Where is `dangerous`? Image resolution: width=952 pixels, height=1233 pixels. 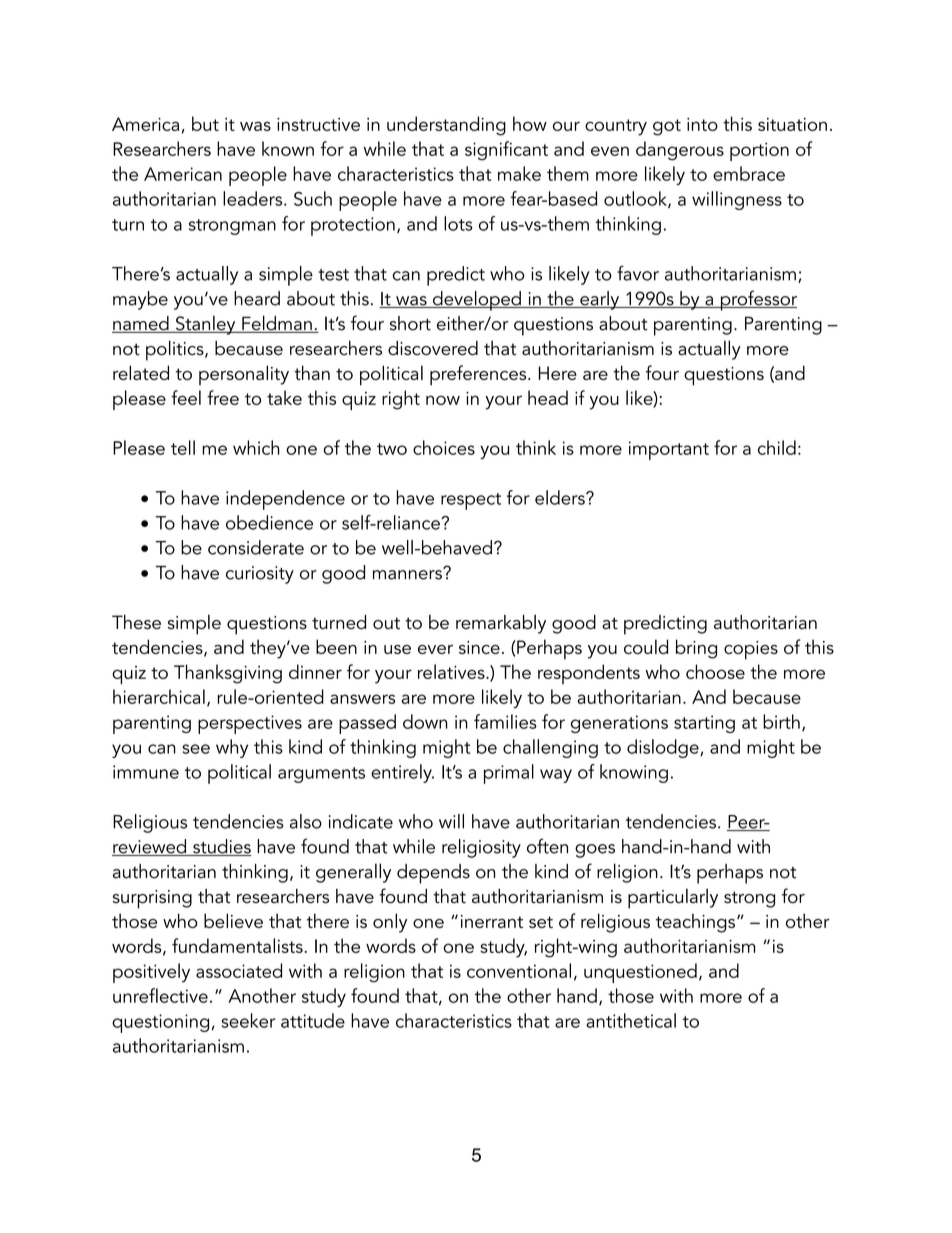
dangerous is located at coordinates (680, 151).
